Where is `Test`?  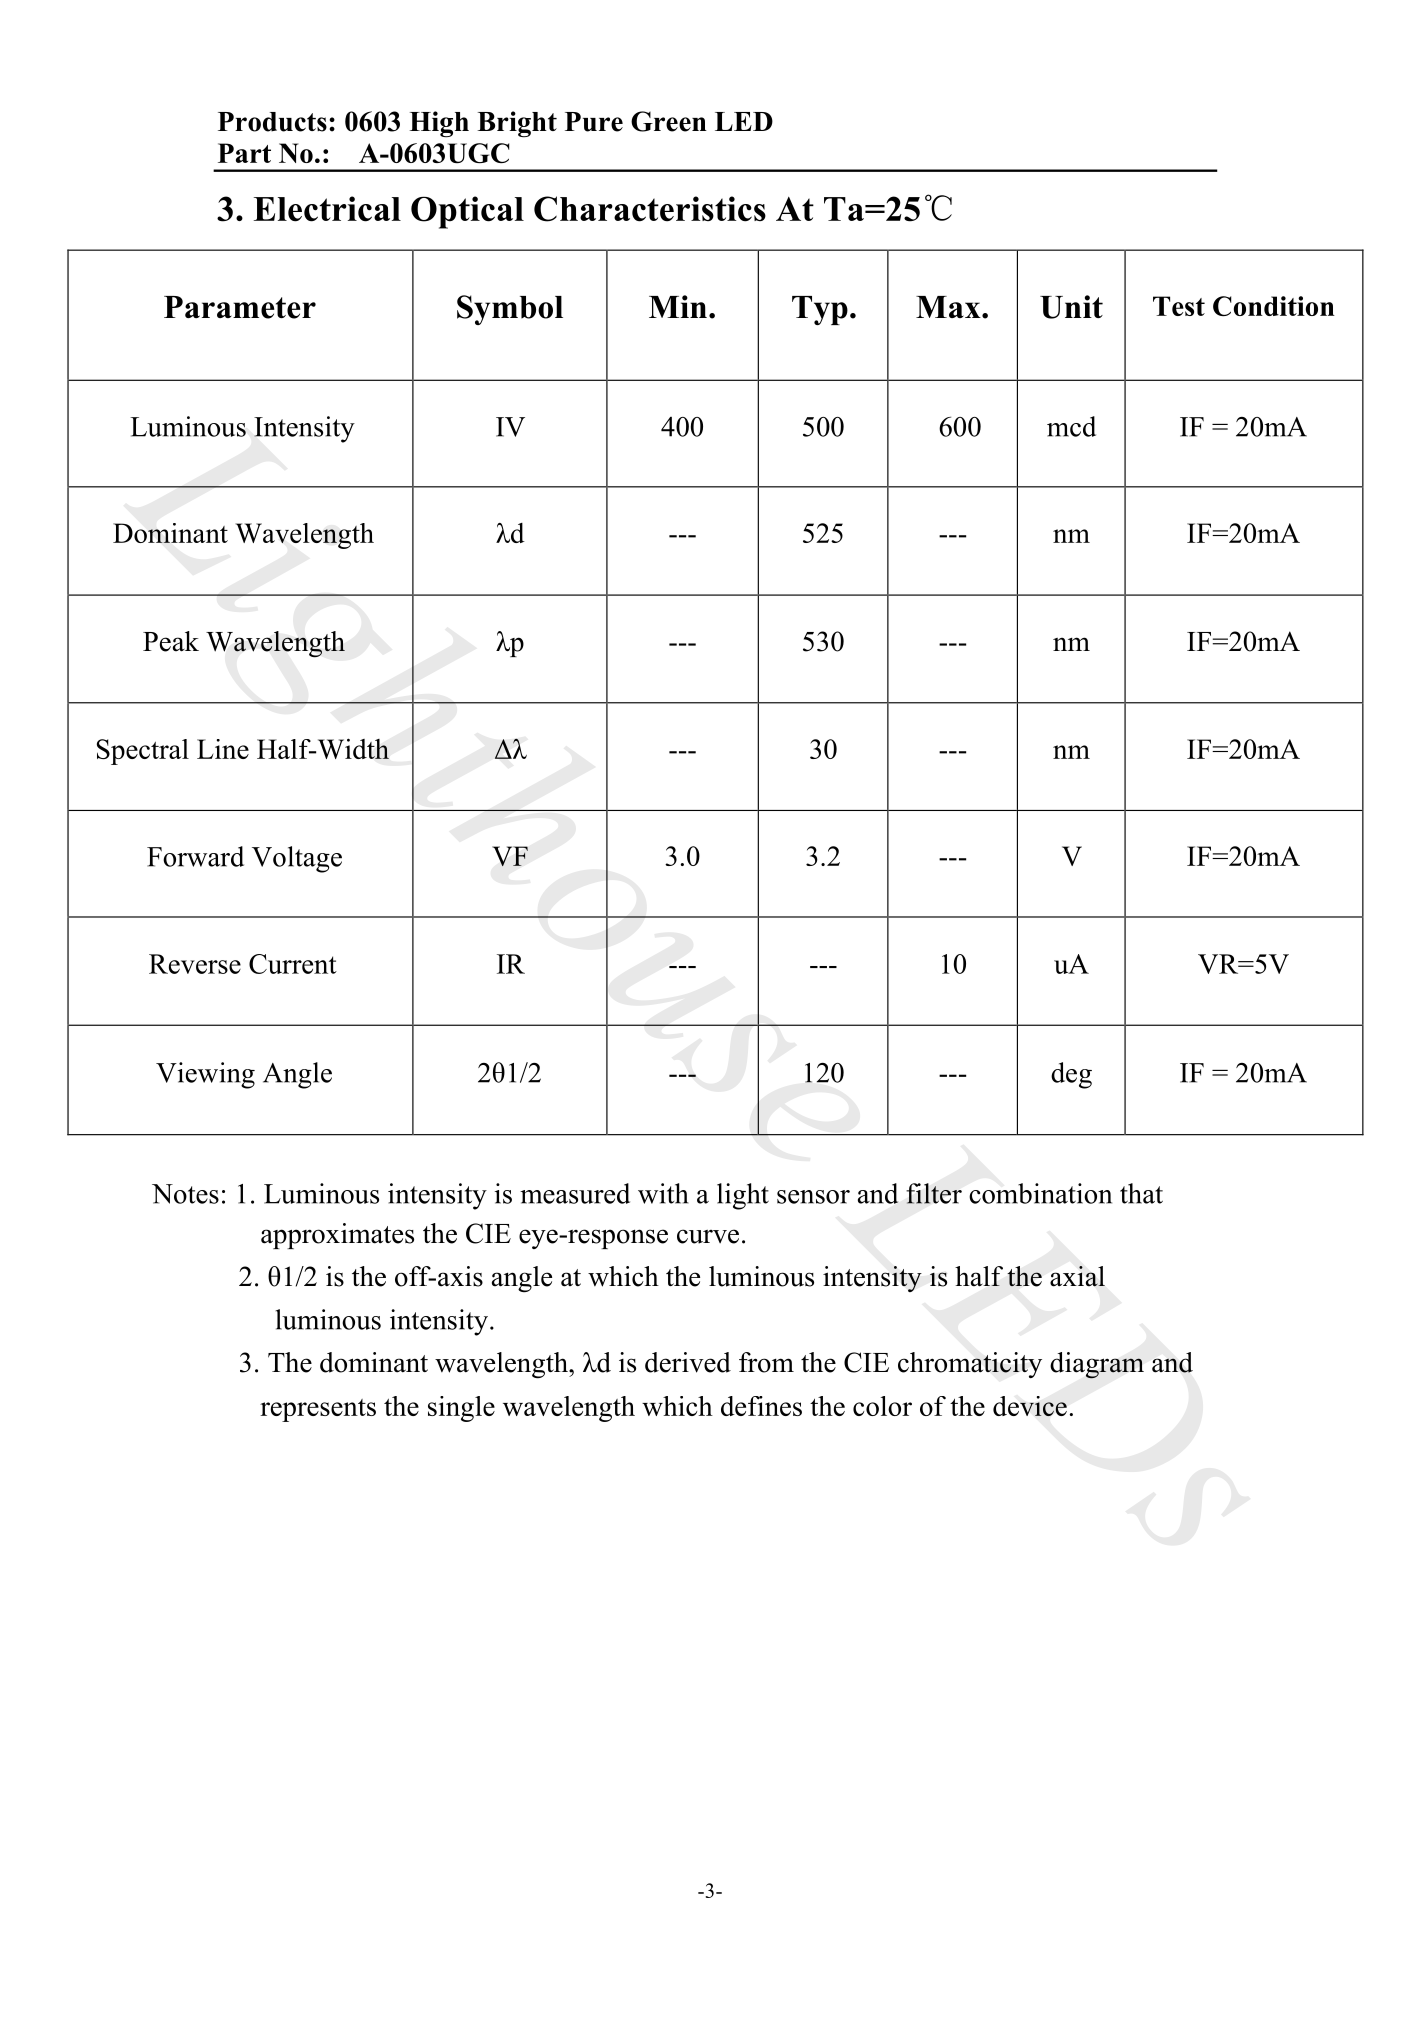 Test is located at coordinates (1179, 306).
